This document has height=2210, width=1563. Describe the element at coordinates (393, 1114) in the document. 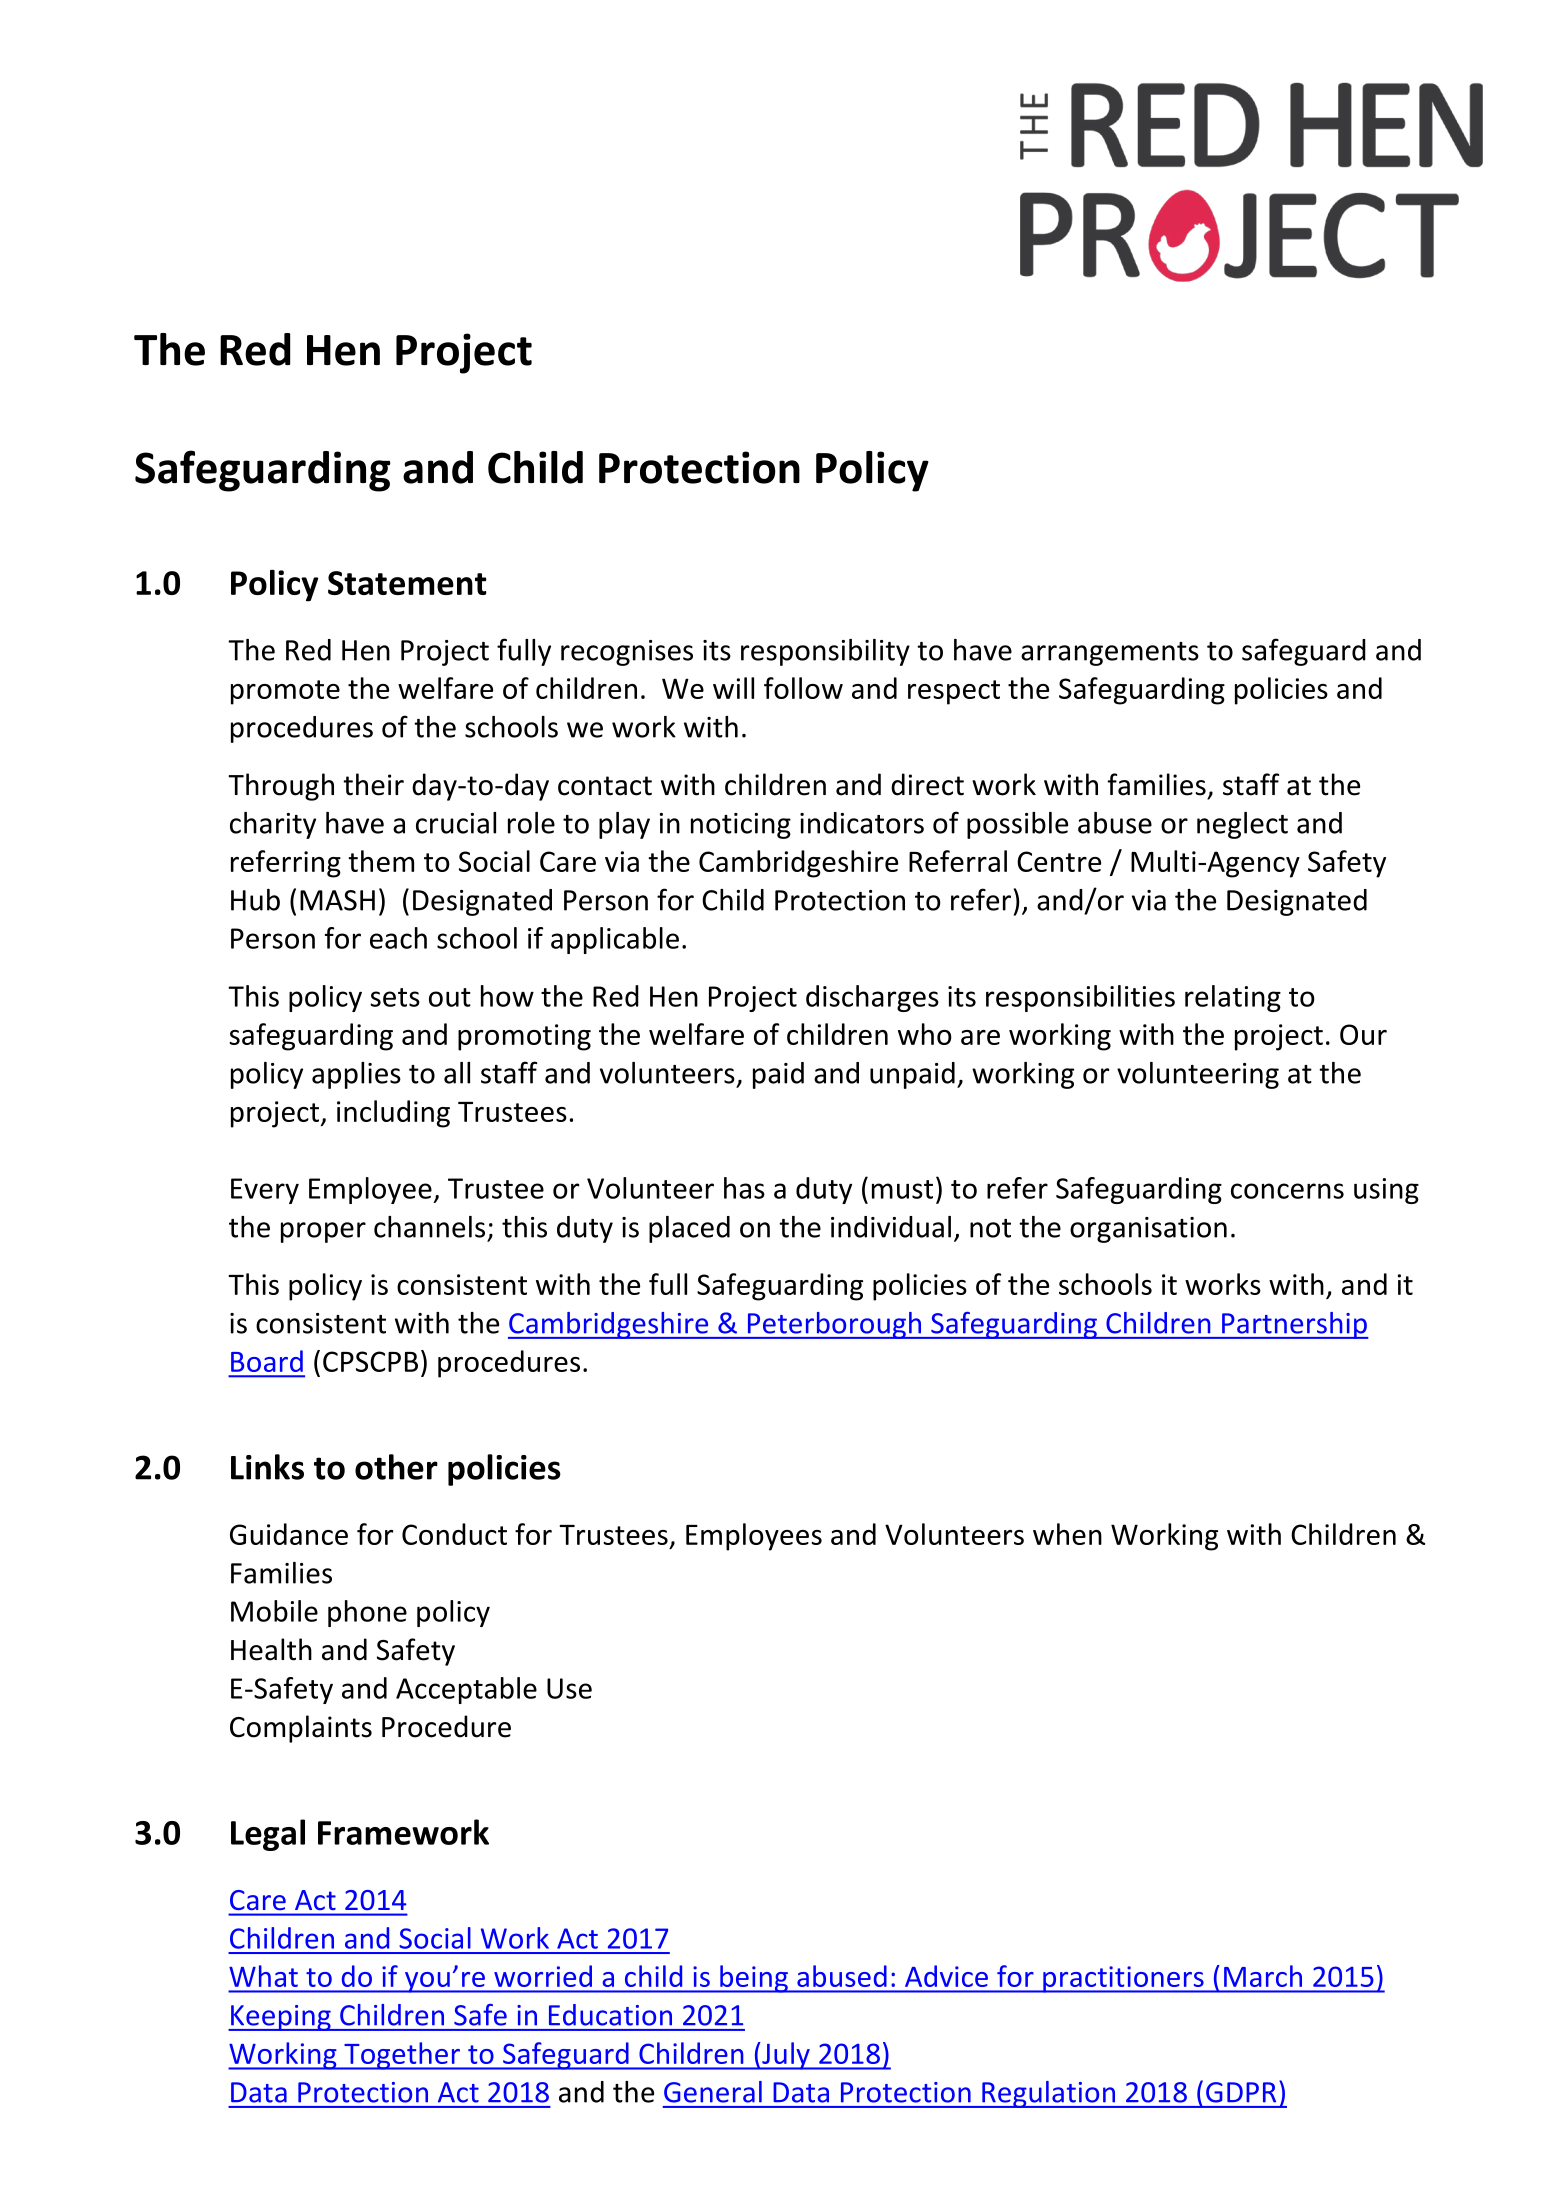

I see `including` at that location.
